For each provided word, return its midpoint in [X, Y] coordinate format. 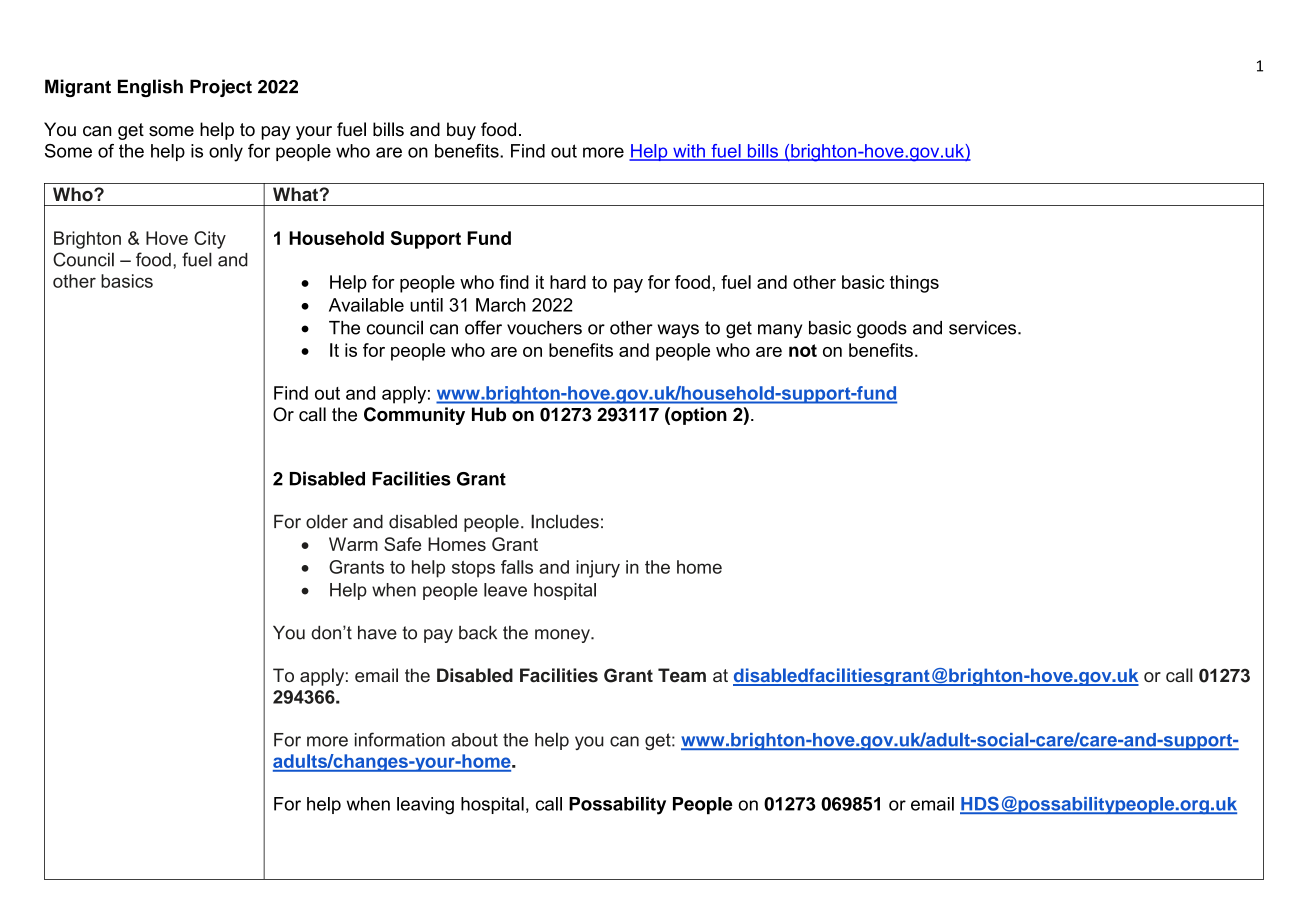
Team [682, 675]
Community [414, 416]
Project [221, 88]
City [210, 240]
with [689, 152]
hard [568, 282]
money [563, 636]
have [377, 633]
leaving [425, 806]
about [474, 740]
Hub [489, 414]
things [914, 284]
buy [461, 131]
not [803, 350]
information [400, 739]
